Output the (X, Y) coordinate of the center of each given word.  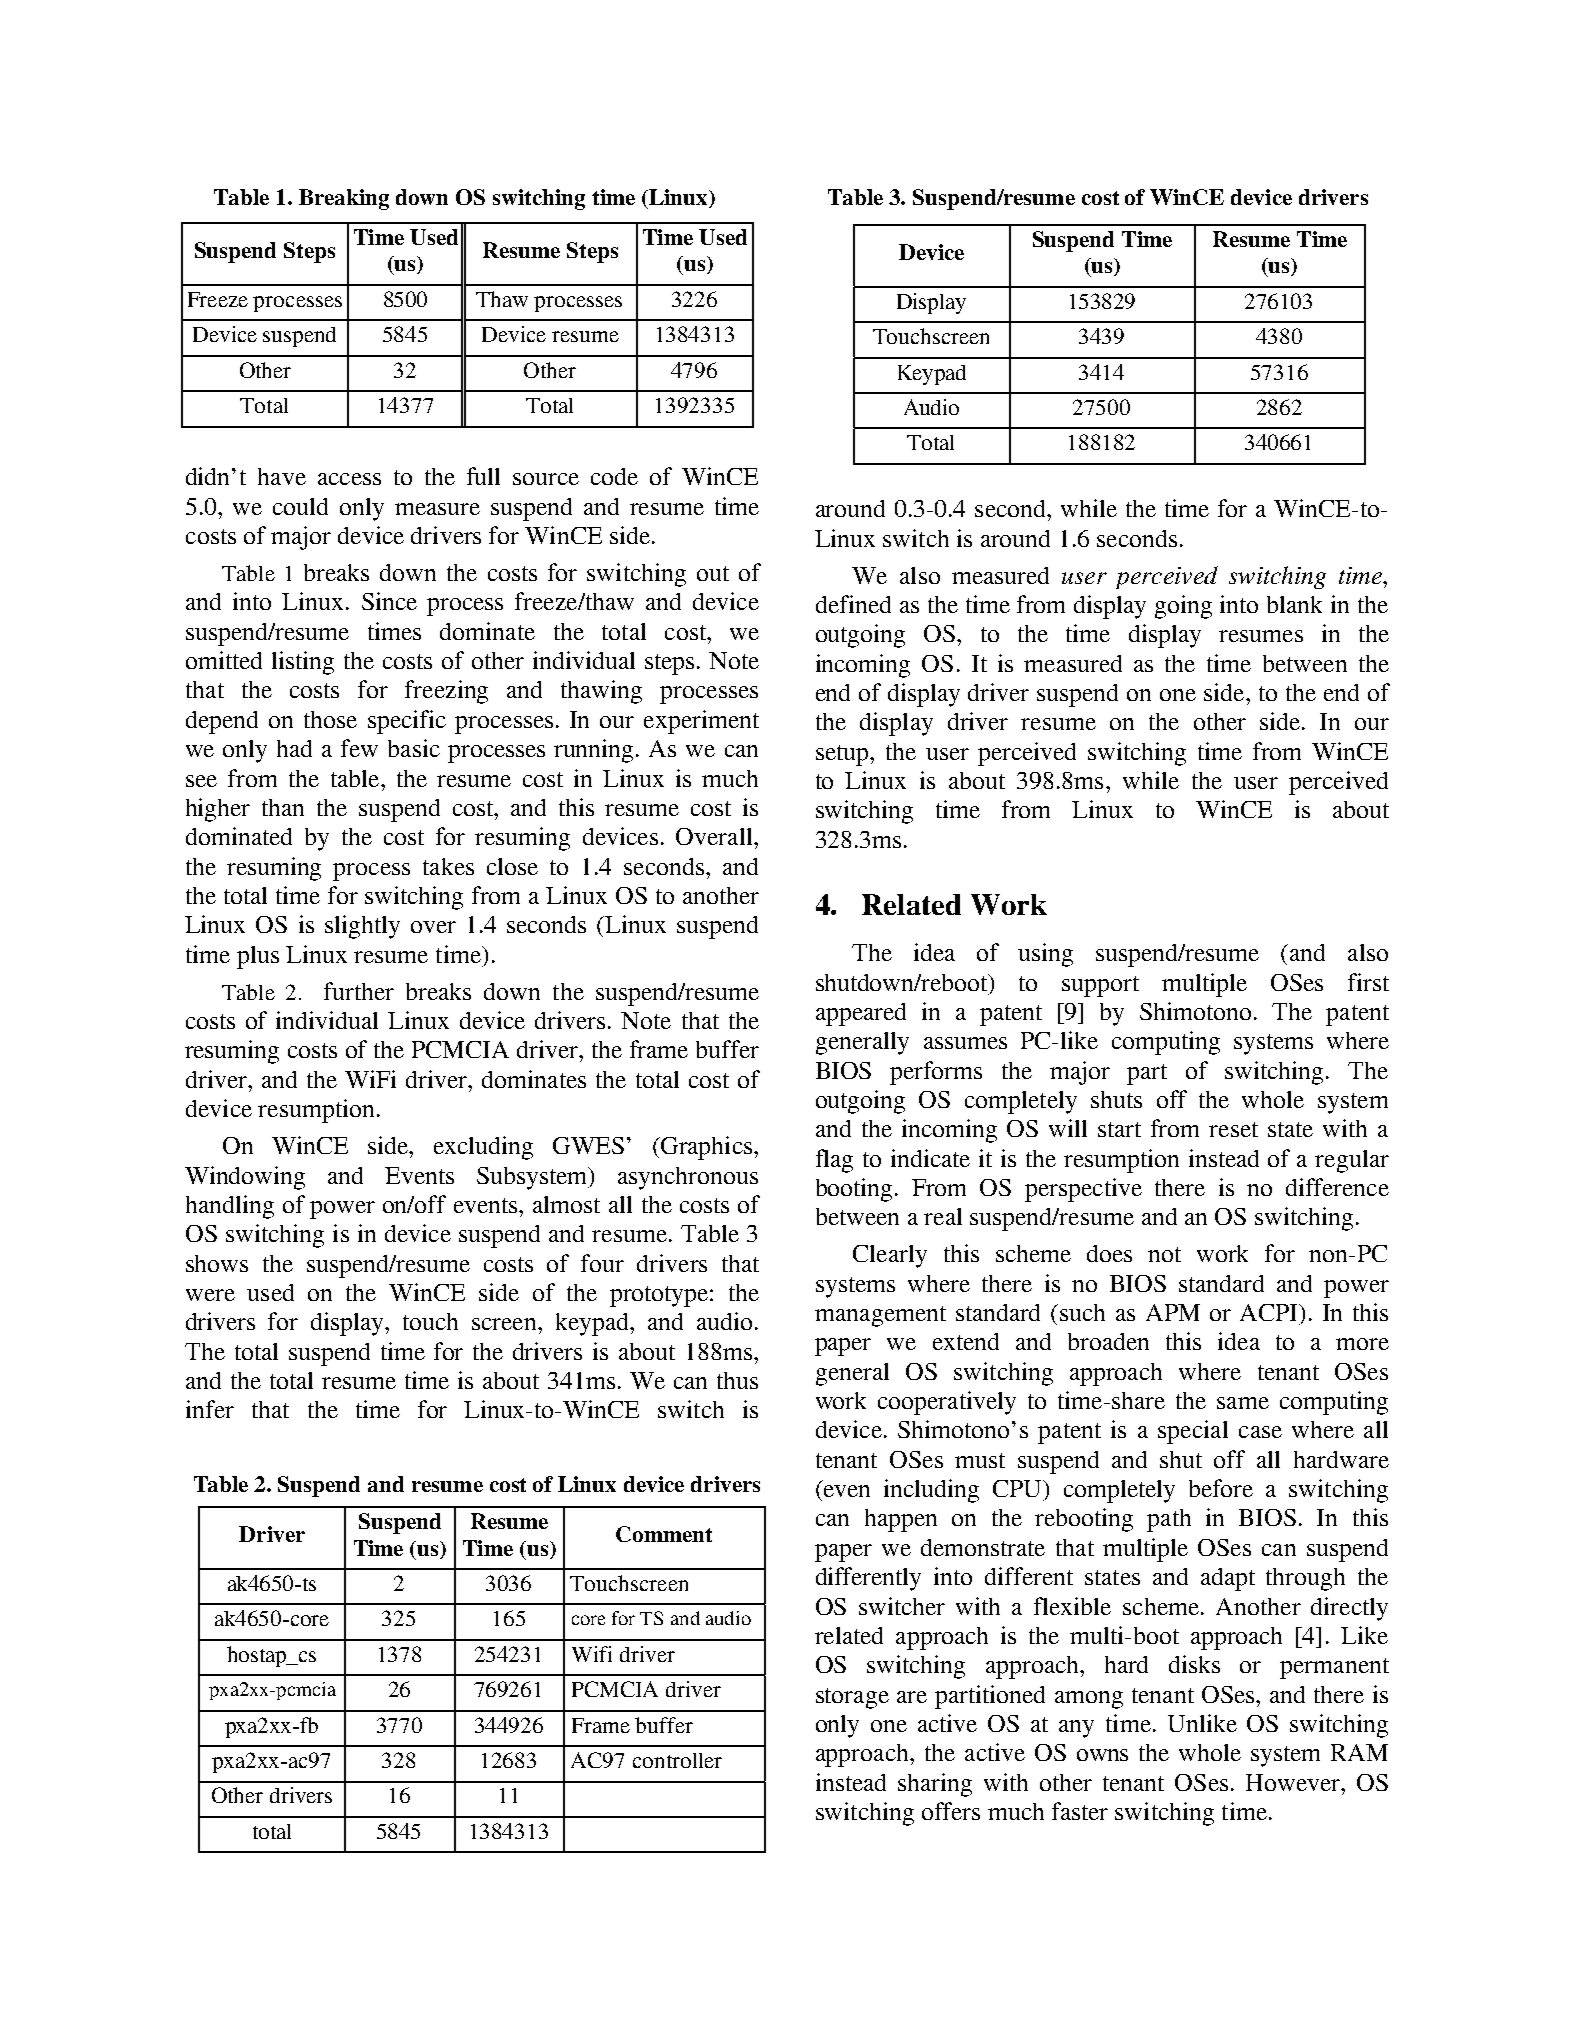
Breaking (344, 199)
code (614, 476)
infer (210, 1409)
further (359, 991)
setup (843, 755)
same (1243, 1403)
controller (677, 1760)
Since (389, 601)
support (1100, 986)
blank (1294, 604)
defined (853, 604)
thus (737, 1380)
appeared (861, 1014)
